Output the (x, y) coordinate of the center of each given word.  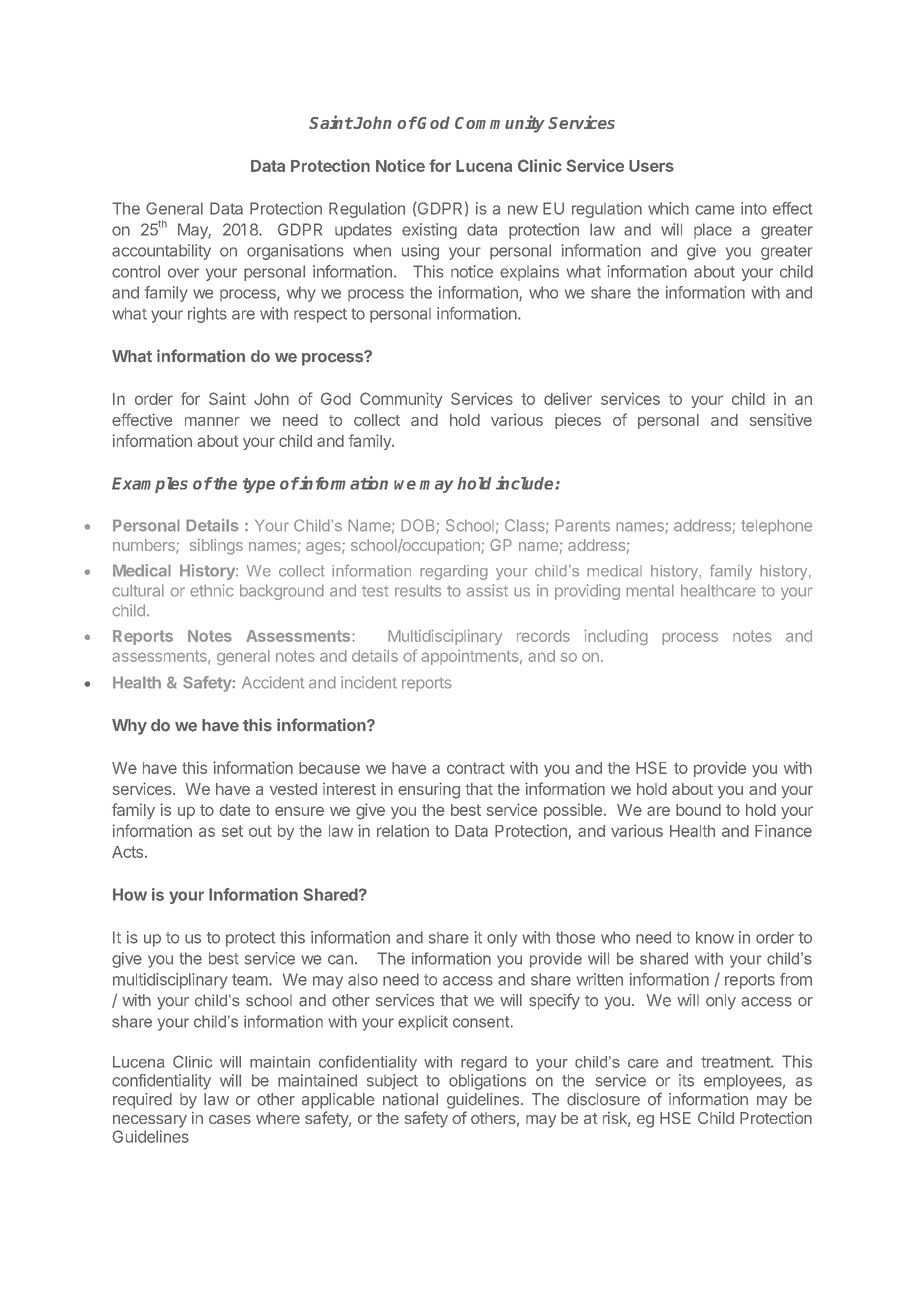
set (232, 831)
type (259, 485)
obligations (487, 1082)
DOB (419, 526)
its (686, 1080)
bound (698, 810)
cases (230, 1119)
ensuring (429, 790)
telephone (776, 527)
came (715, 210)
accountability (161, 252)
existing (429, 231)
